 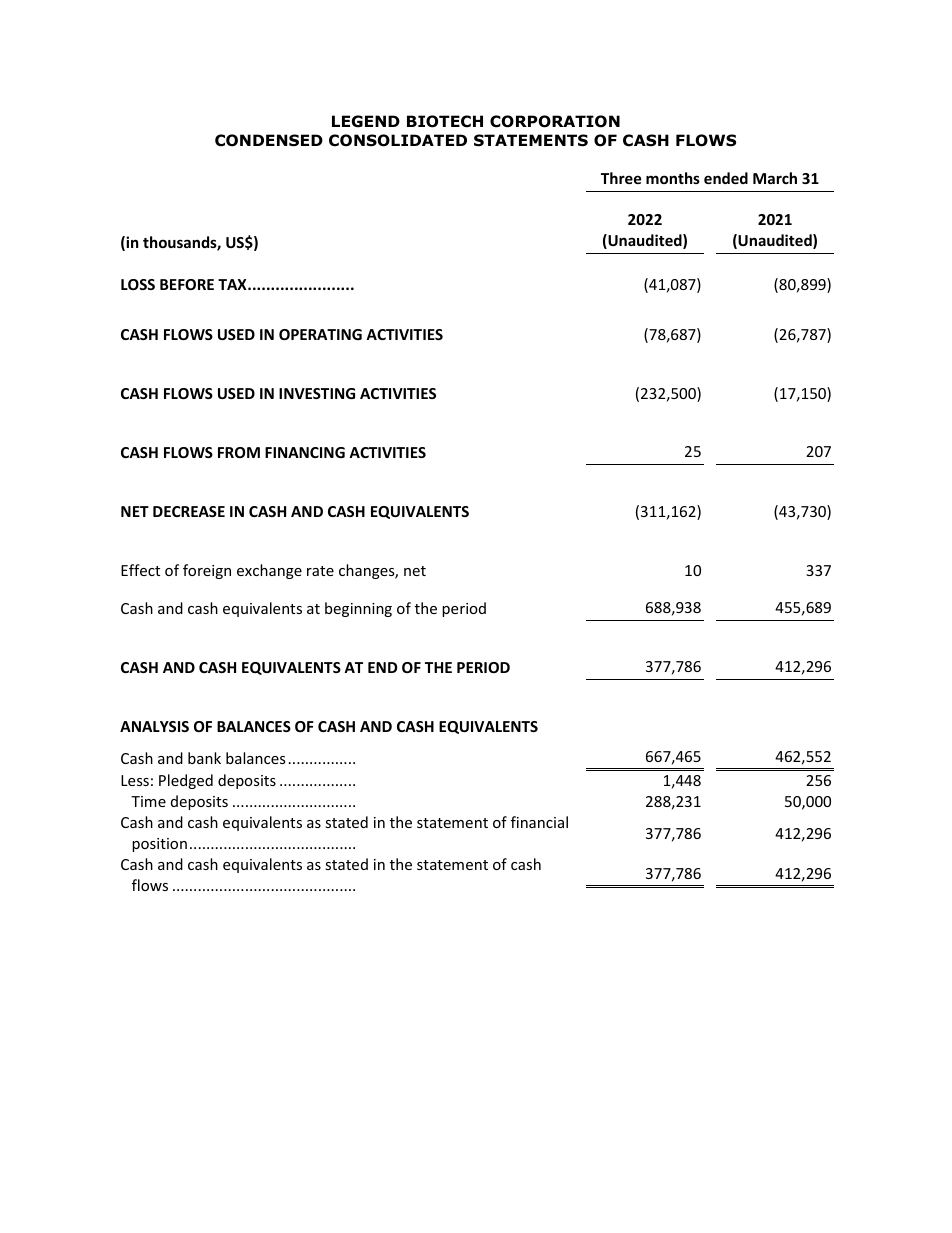 What do you see at coordinates (320, 571) in the document?
I see `rate` at bounding box center [320, 571].
